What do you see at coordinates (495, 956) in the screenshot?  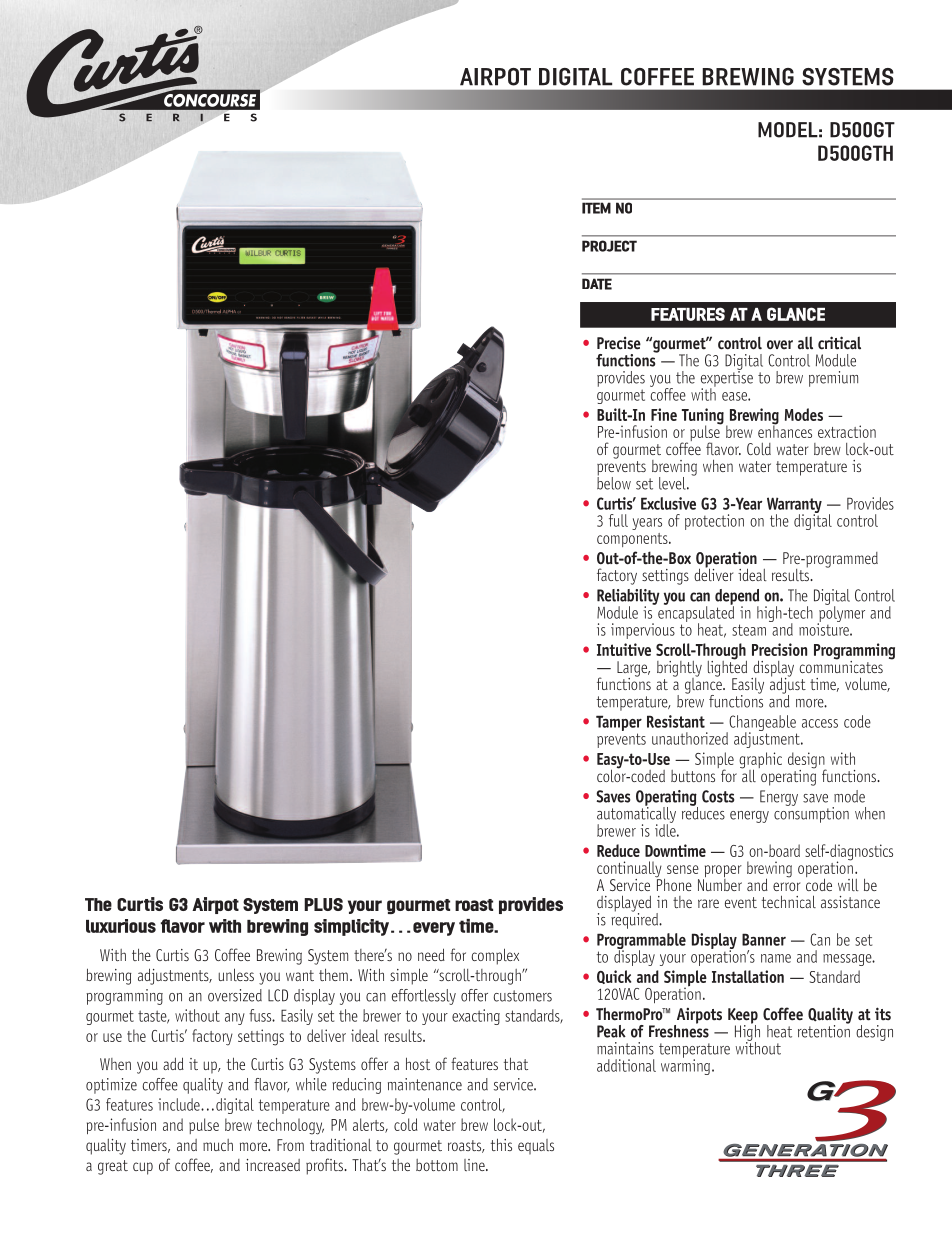 I see `complex` at bounding box center [495, 956].
